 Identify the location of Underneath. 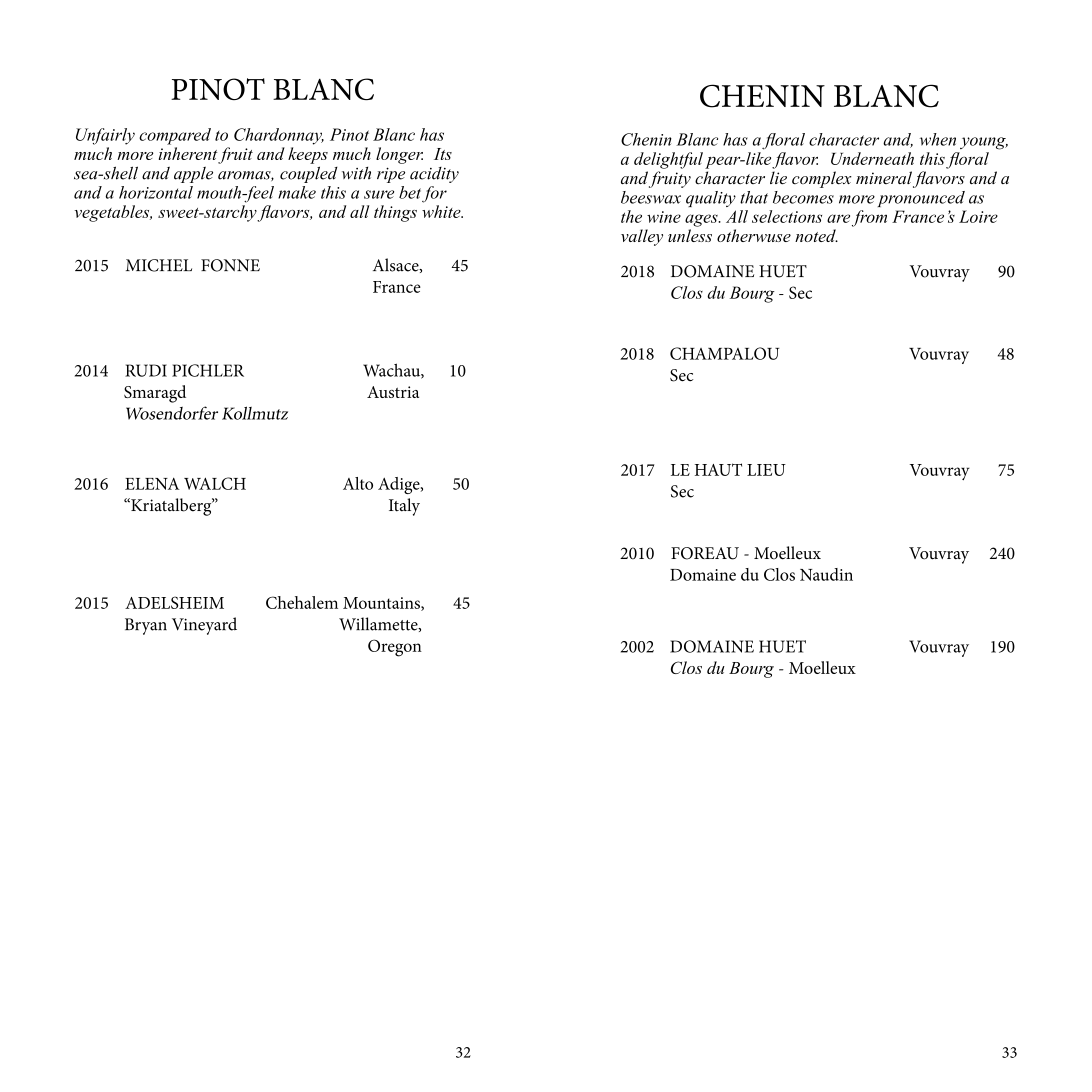
(872, 158).
